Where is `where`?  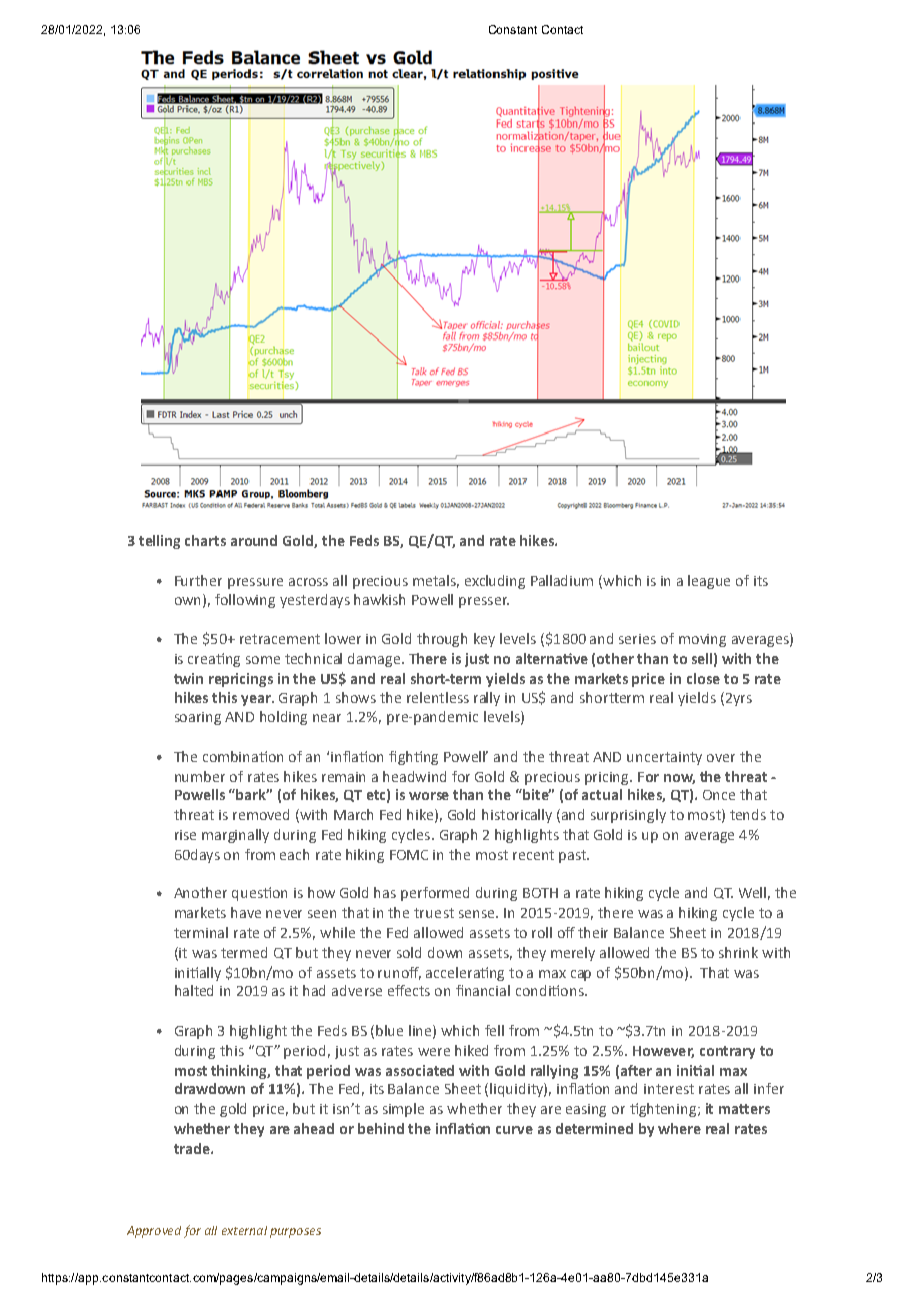
where is located at coordinates (679, 1128).
